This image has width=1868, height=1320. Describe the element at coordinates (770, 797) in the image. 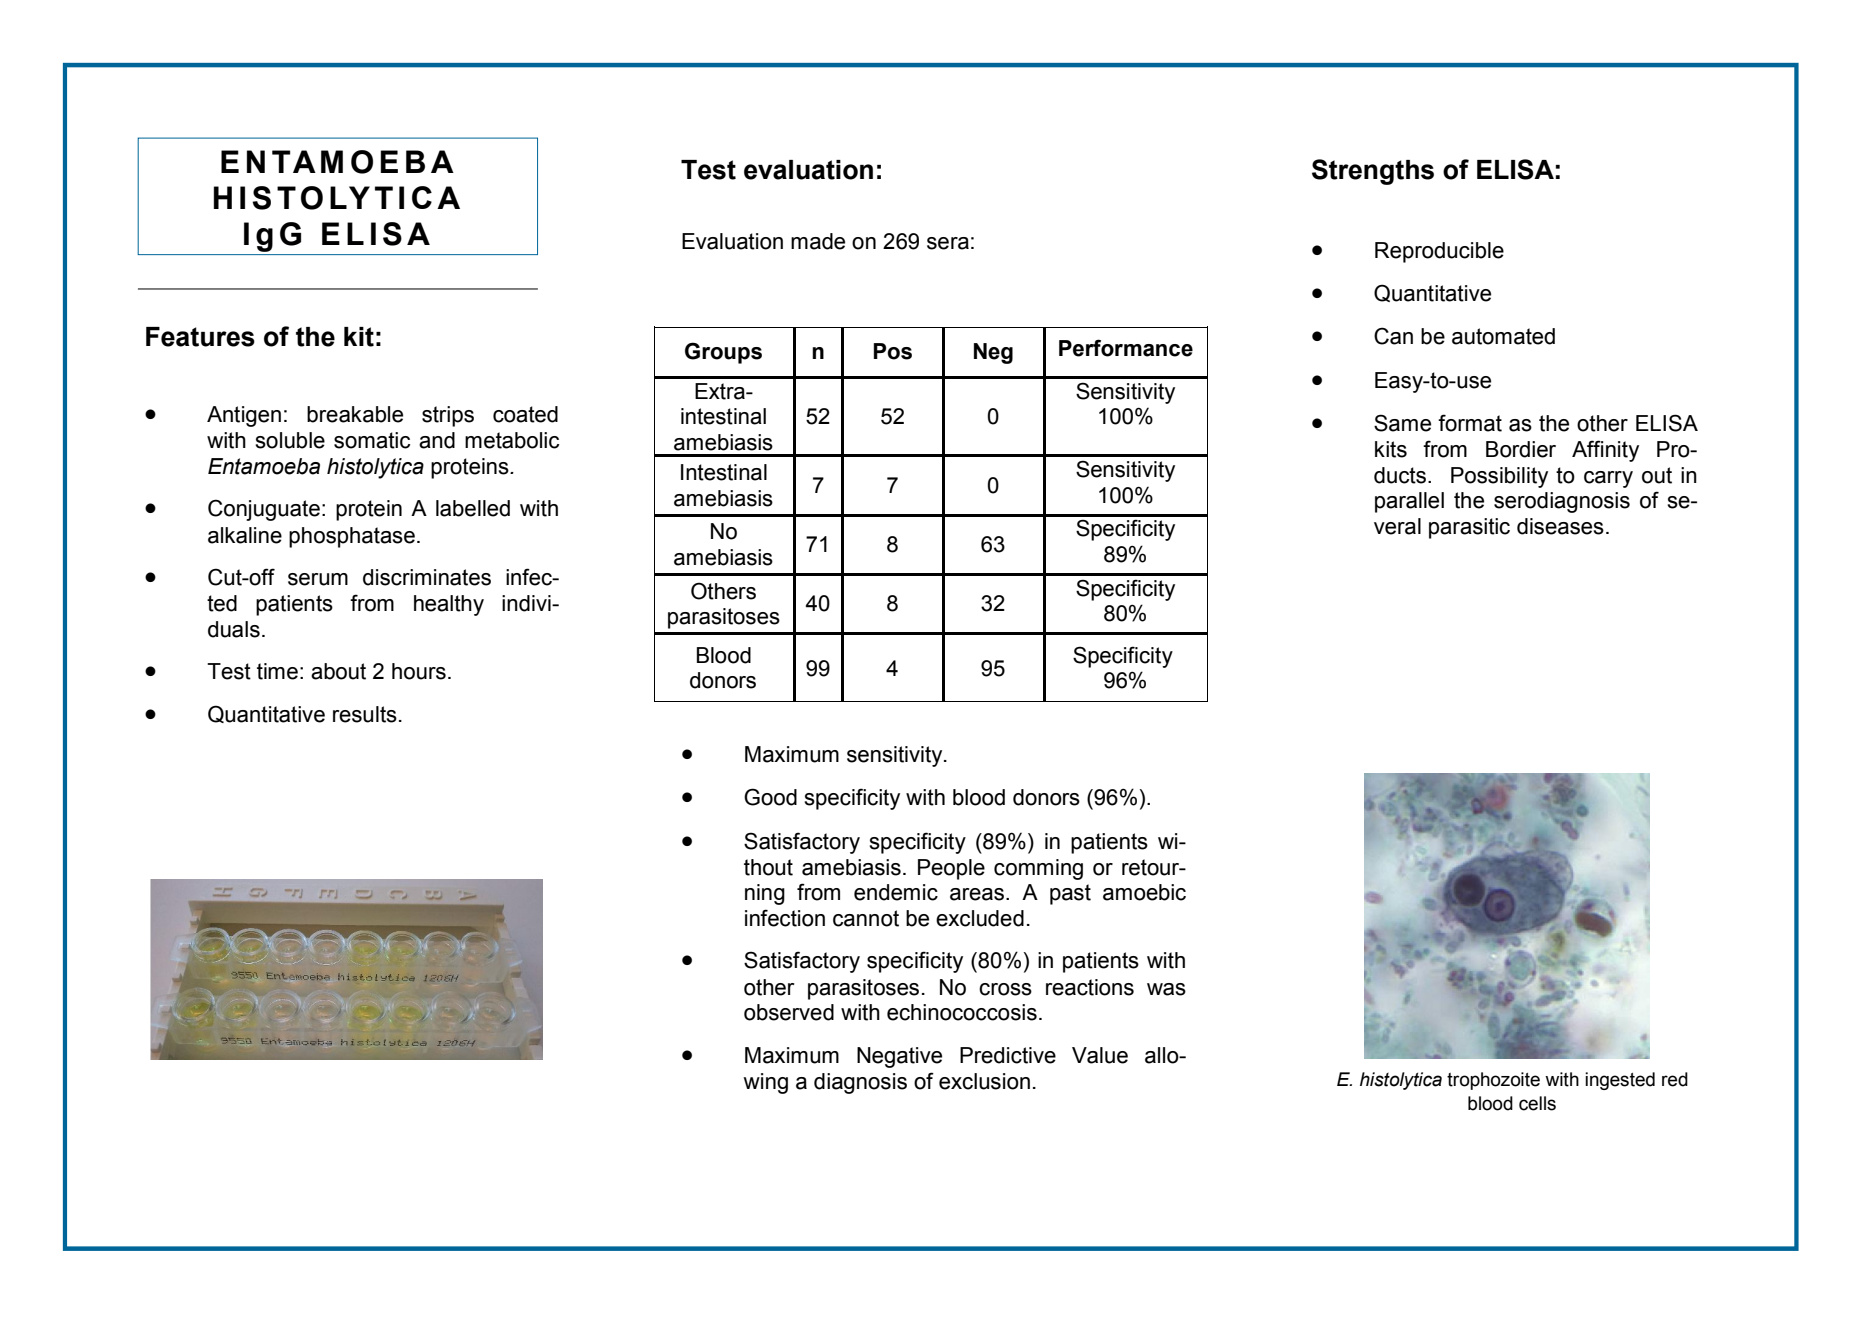

I see `Good` at that location.
